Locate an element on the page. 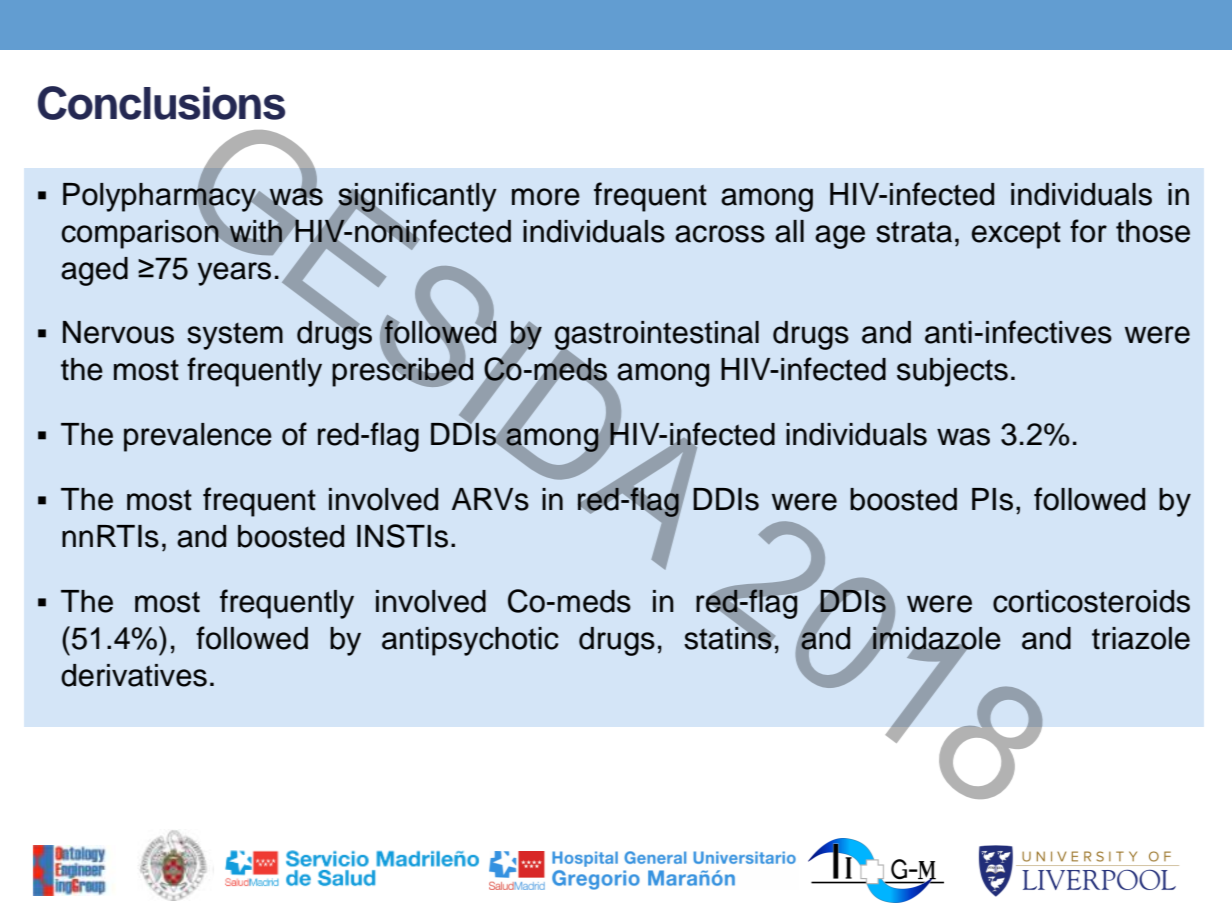 The image size is (1232, 924). corticosteroids is located at coordinates (1091, 601).
